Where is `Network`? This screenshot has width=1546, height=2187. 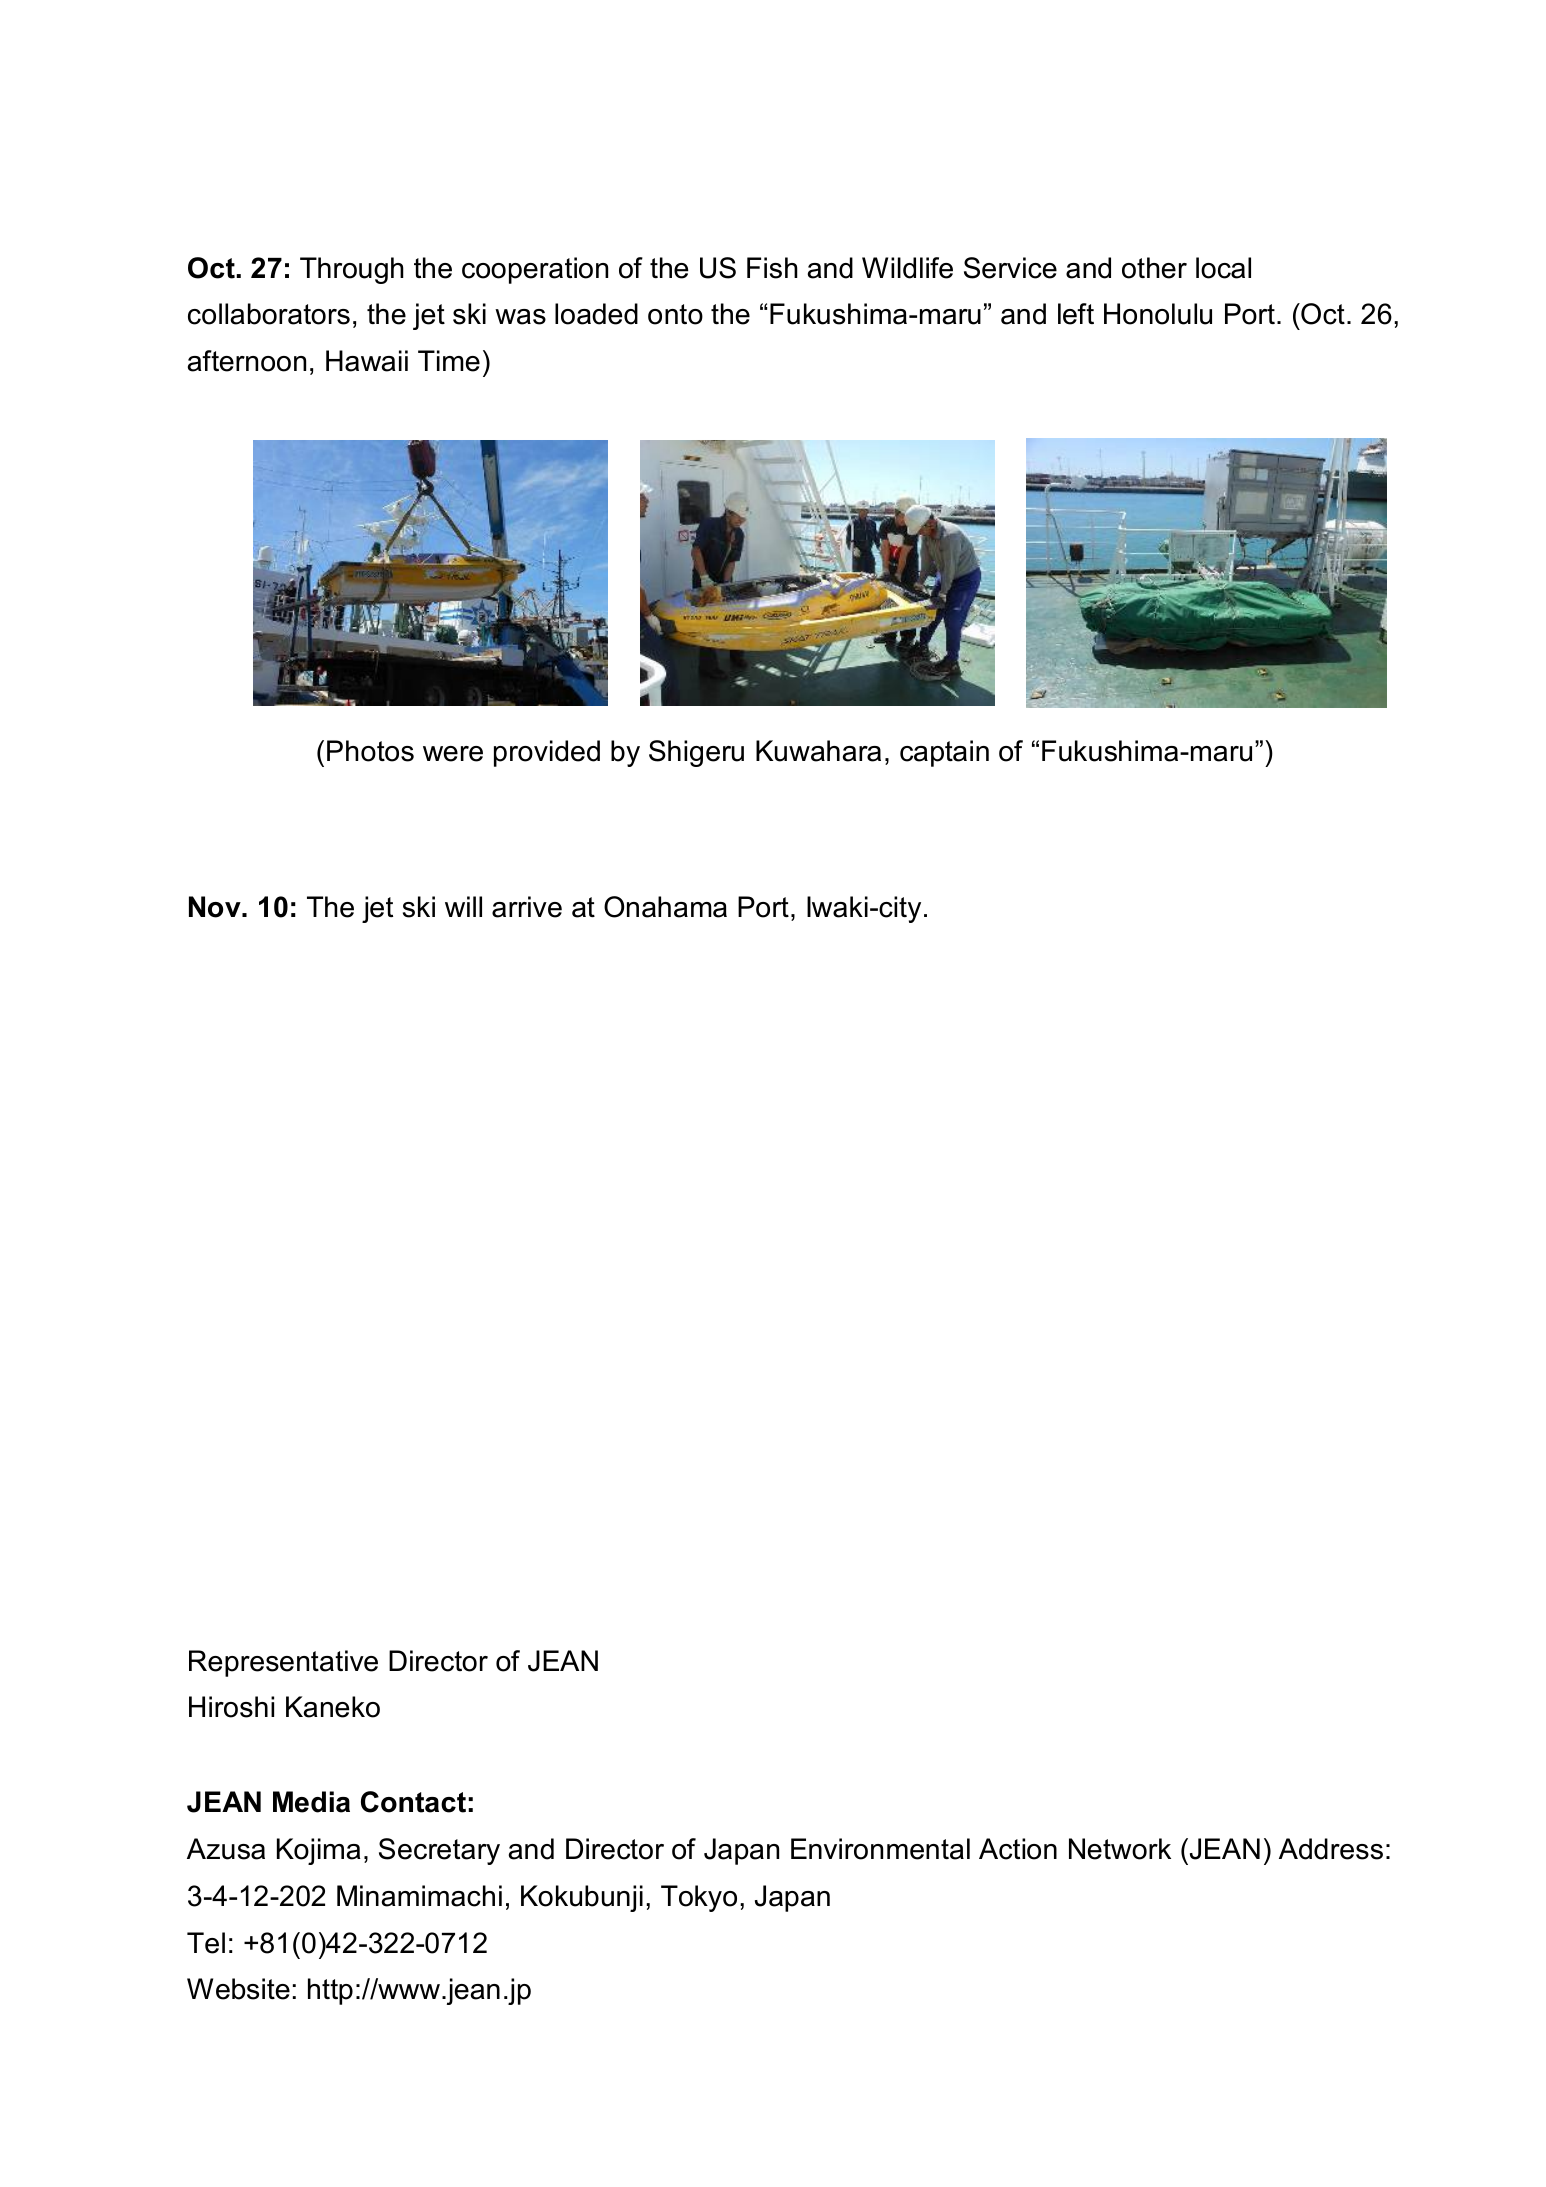
Network is located at coordinates (1120, 1849).
